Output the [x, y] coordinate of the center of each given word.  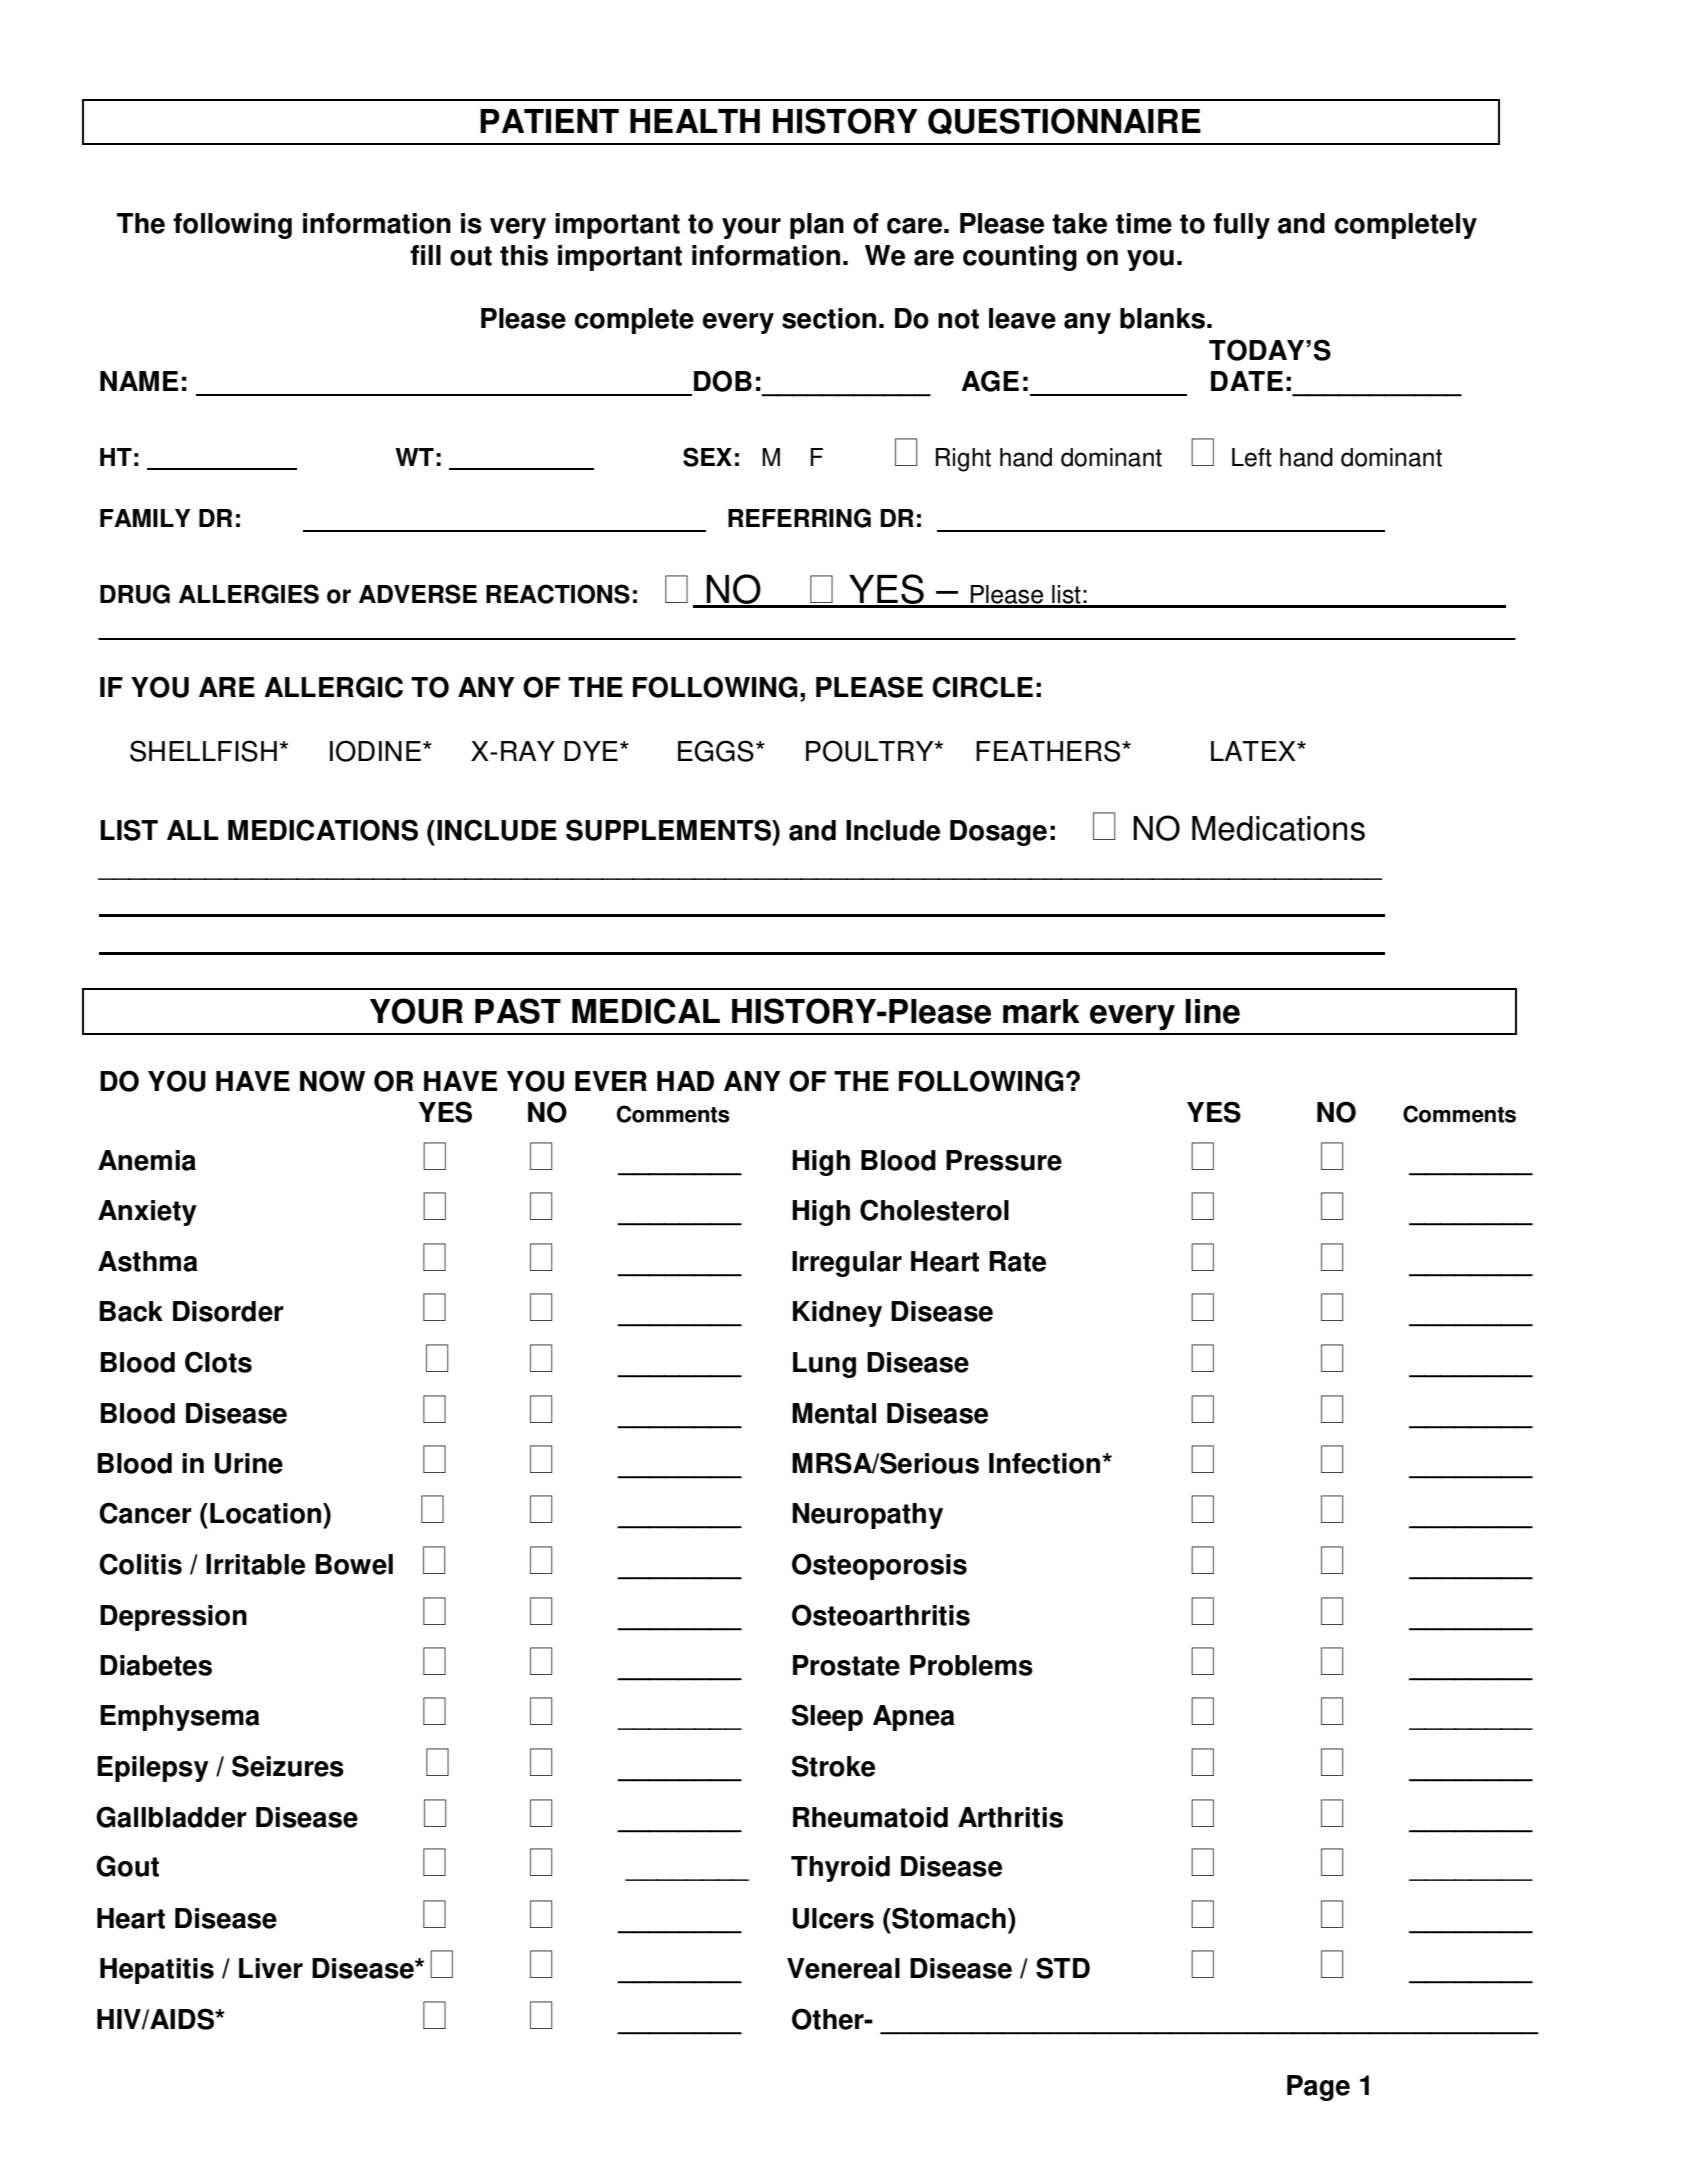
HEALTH [695, 121]
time [1144, 223]
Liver [271, 1968]
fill [425, 255]
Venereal [843, 1968]
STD [1063, 1968]
